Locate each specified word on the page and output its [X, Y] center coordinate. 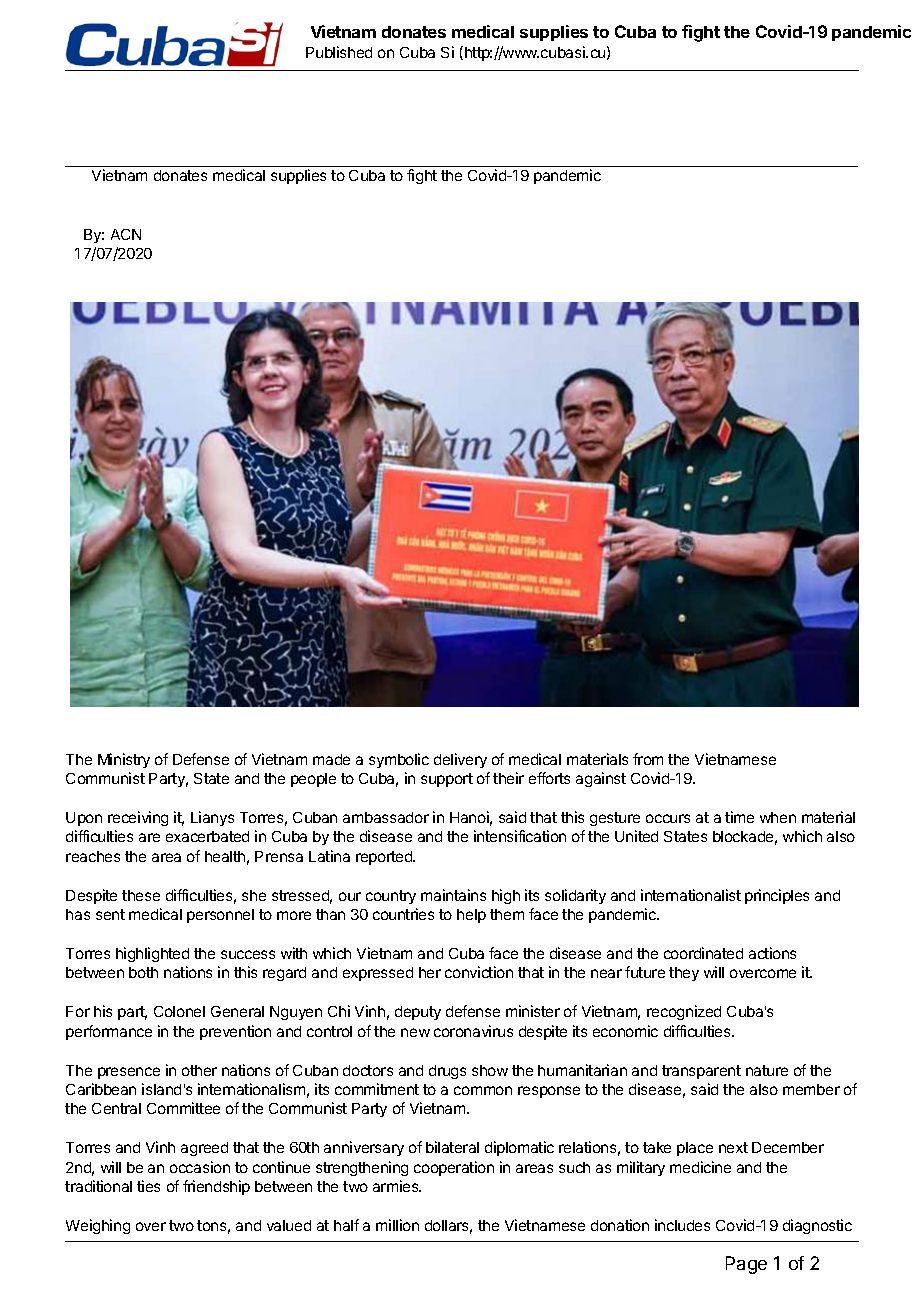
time [739, 817]
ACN [126, 234]
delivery [460, 760]
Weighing [98, 1226]
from [648, 759]
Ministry [124, 760]
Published [339, 52]
